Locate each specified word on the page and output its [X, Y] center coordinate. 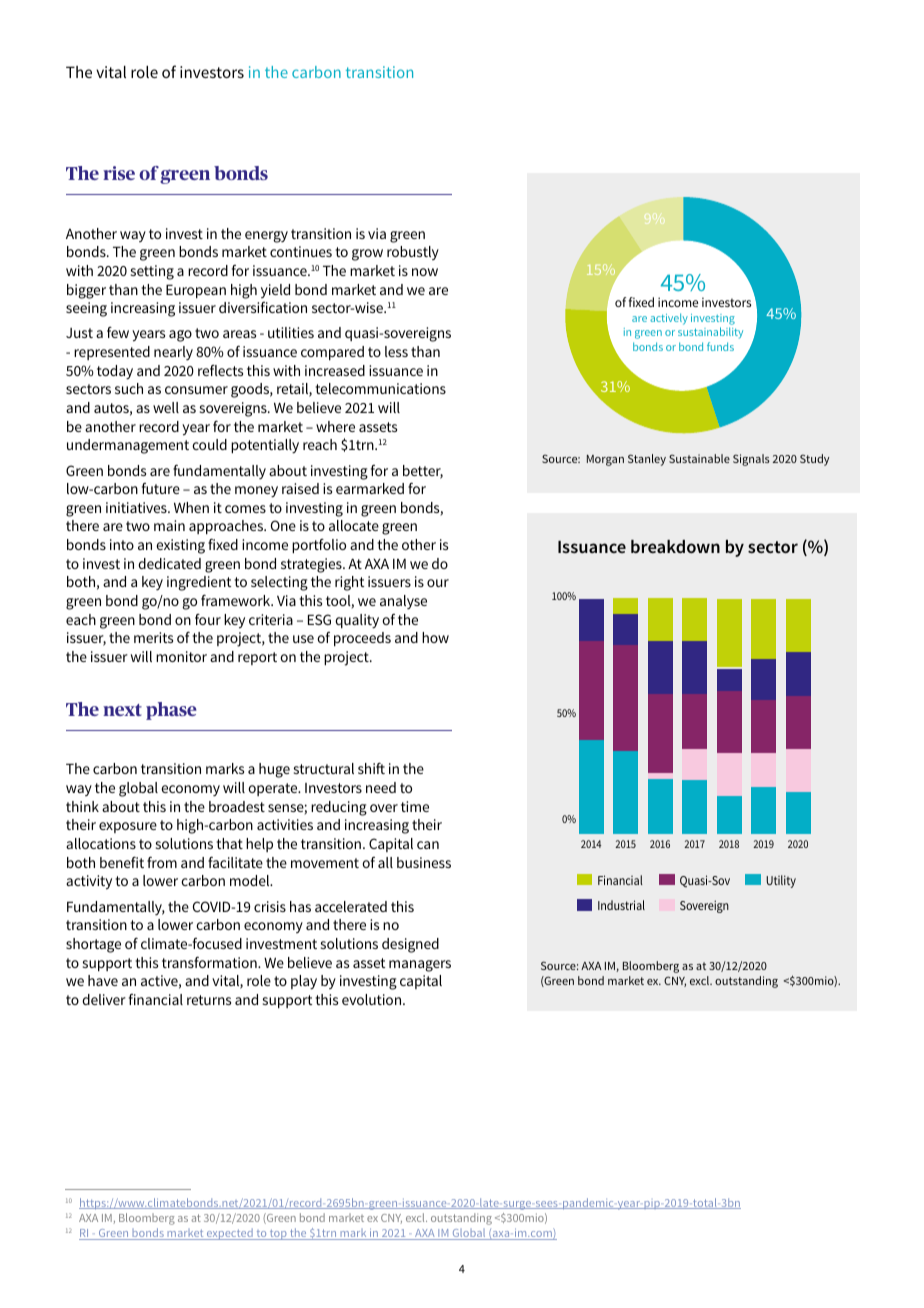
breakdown [675, 546]
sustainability [710, 333]
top [278, 1234]
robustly [413, 253]
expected [230, 1234]
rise [119, 173]
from [162, 862]
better [423, 472]
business [424, 862]
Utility [781, 881]
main [169, 525]
